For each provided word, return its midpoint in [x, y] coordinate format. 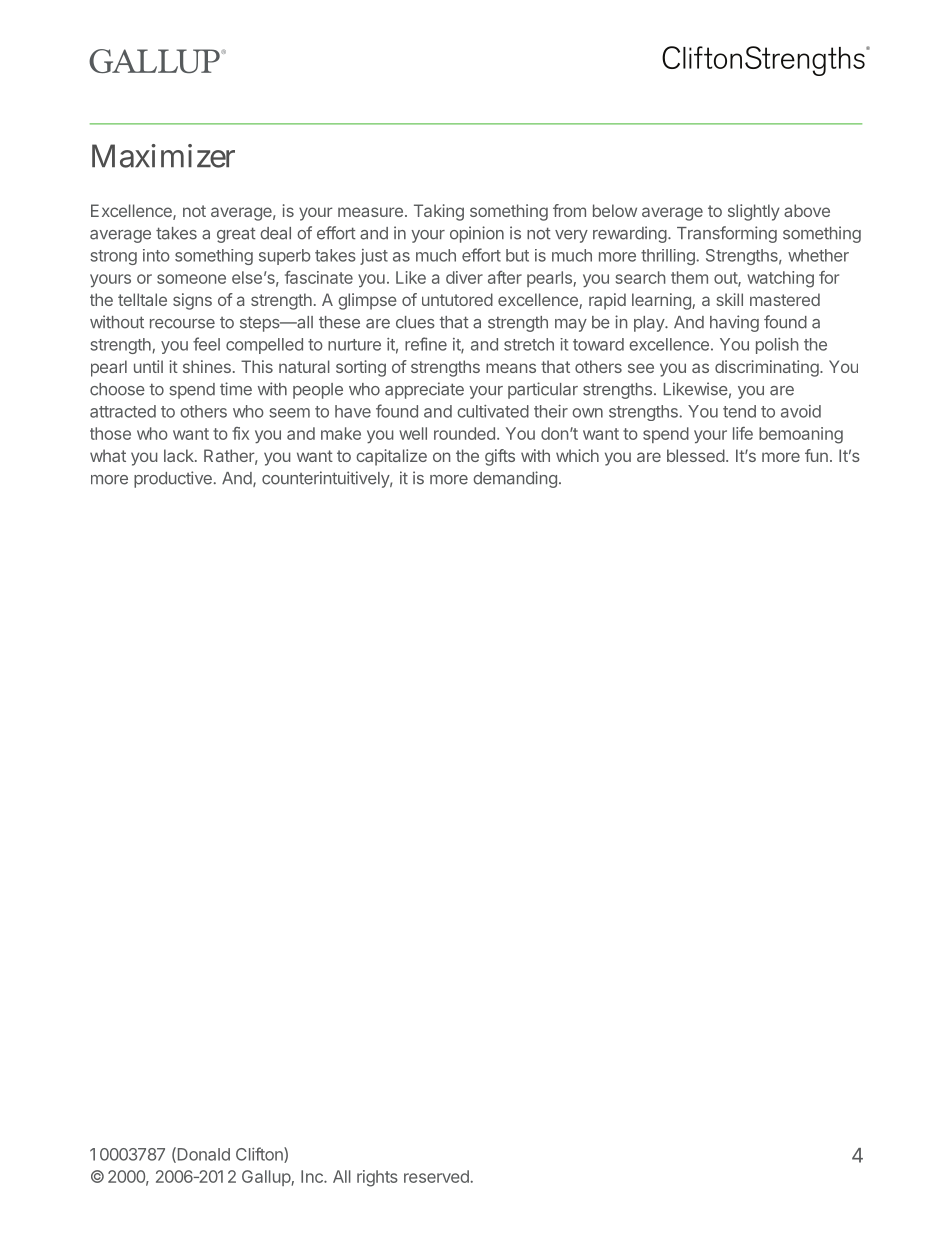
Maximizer [163, 156]
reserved [436, 1176]
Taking [439, 212]
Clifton [260, 1155]
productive [173, 479]
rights [377, 1178]
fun [816, 455]
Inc [313, 1176]
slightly [754, 212]
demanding [515, 479]
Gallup [266, 1178]
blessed [696, 455]
